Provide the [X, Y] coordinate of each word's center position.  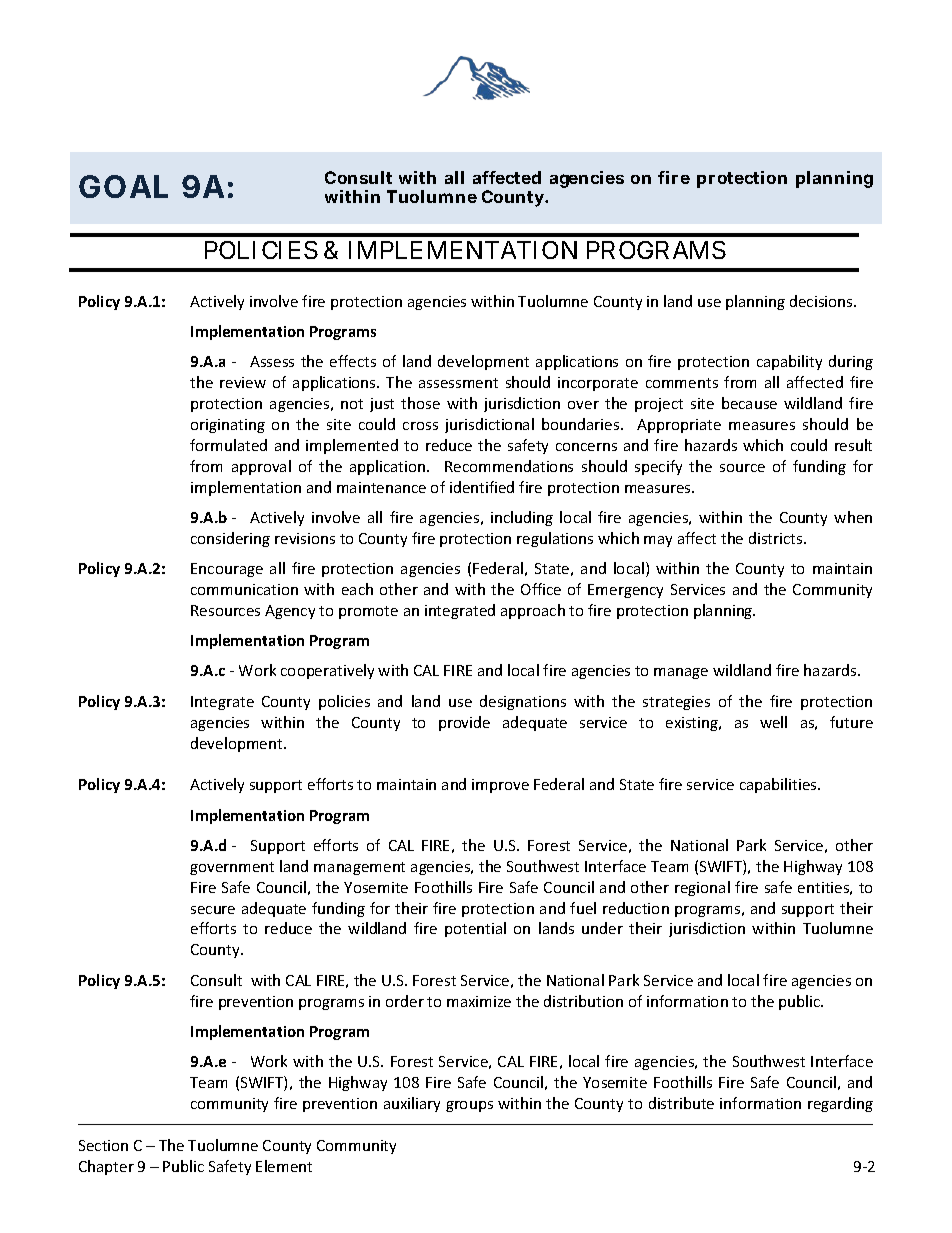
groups [469, 1106]
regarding [840, 1104]
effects [353, 361]
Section [103, 1145]
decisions [822, 301]
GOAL [123, 186]
